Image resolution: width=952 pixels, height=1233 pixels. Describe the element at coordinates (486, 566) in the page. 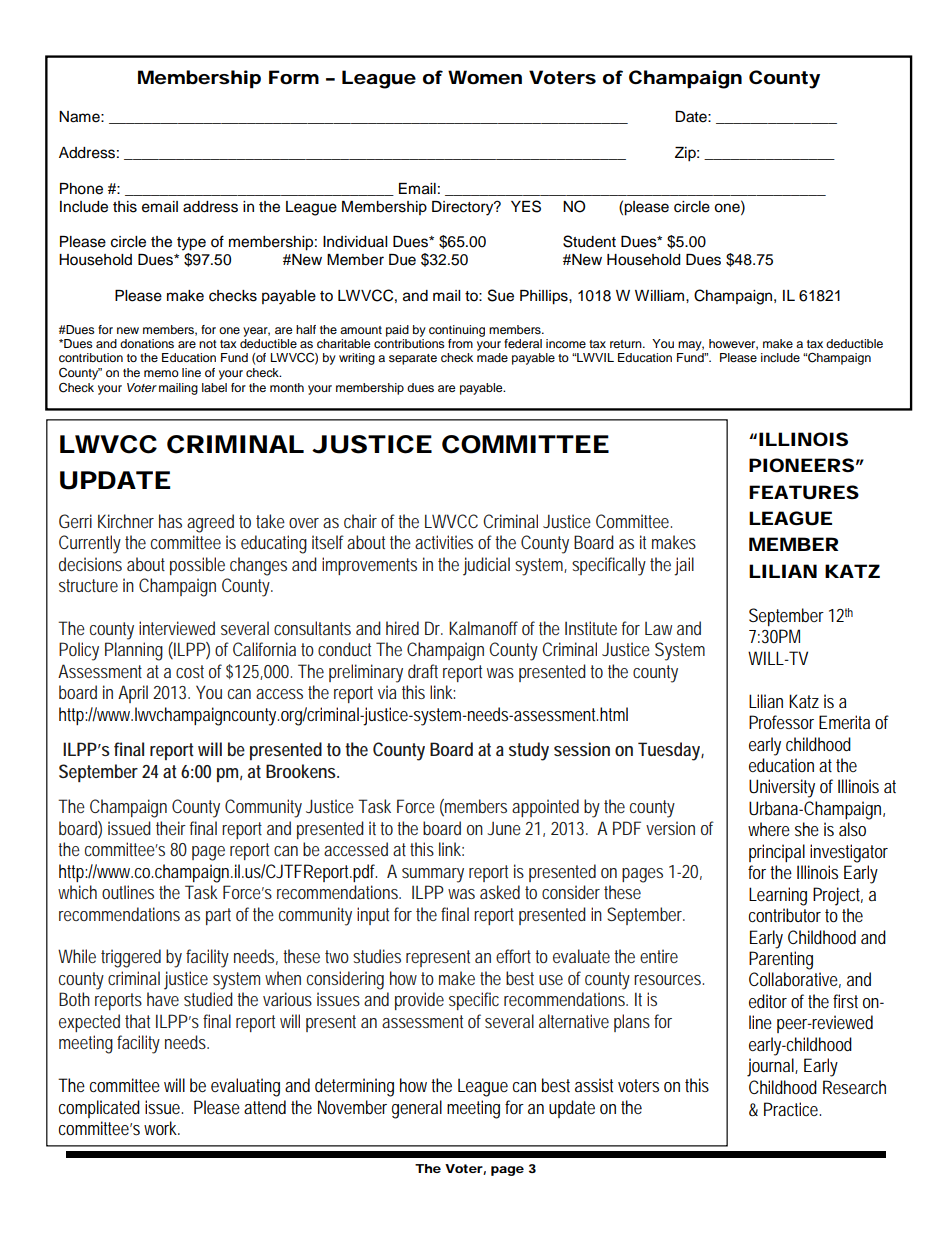

I see `judicial` at that location.
